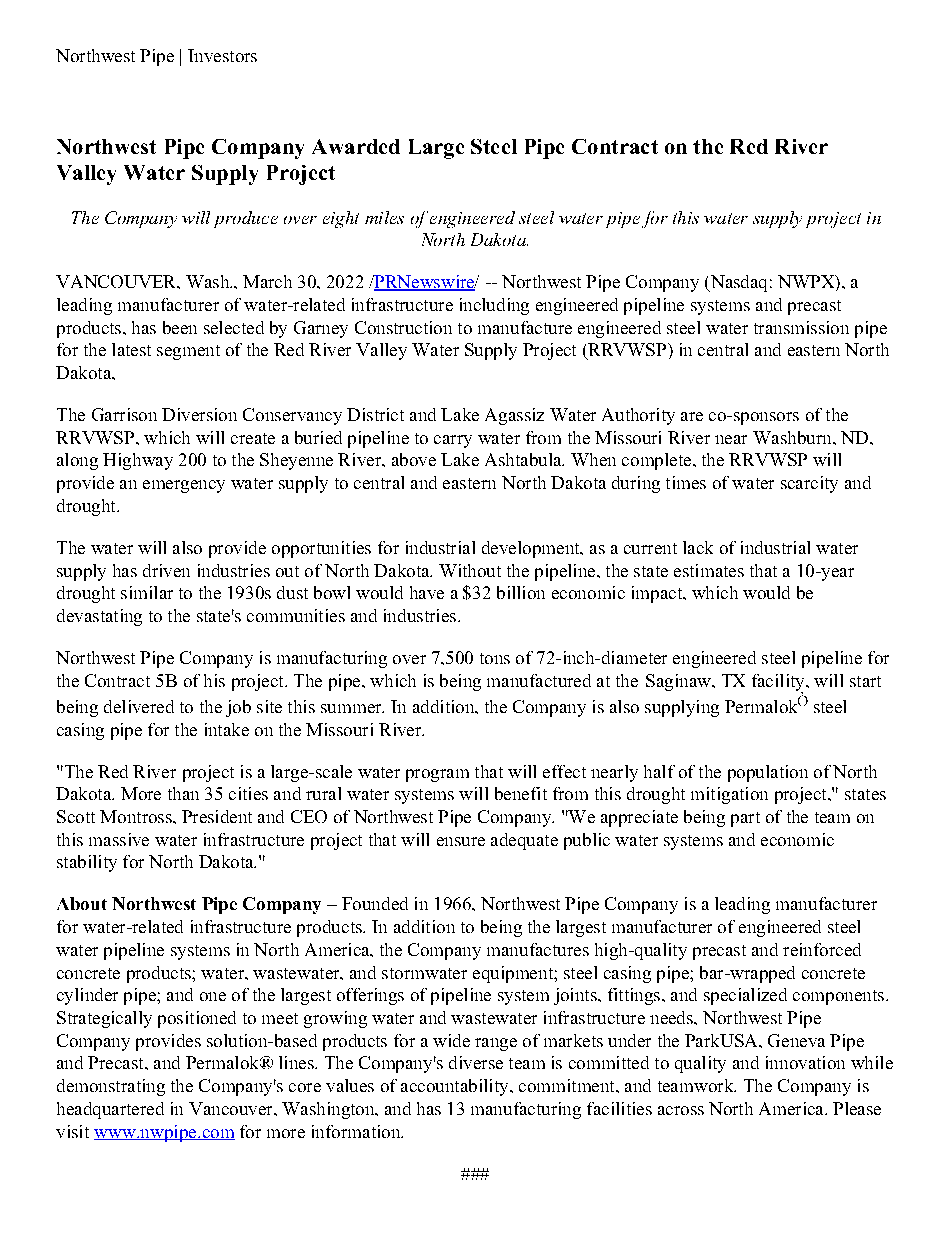  Describe the element at coordinates (453, 441) in the screenshot. I see `carry` at that location.
